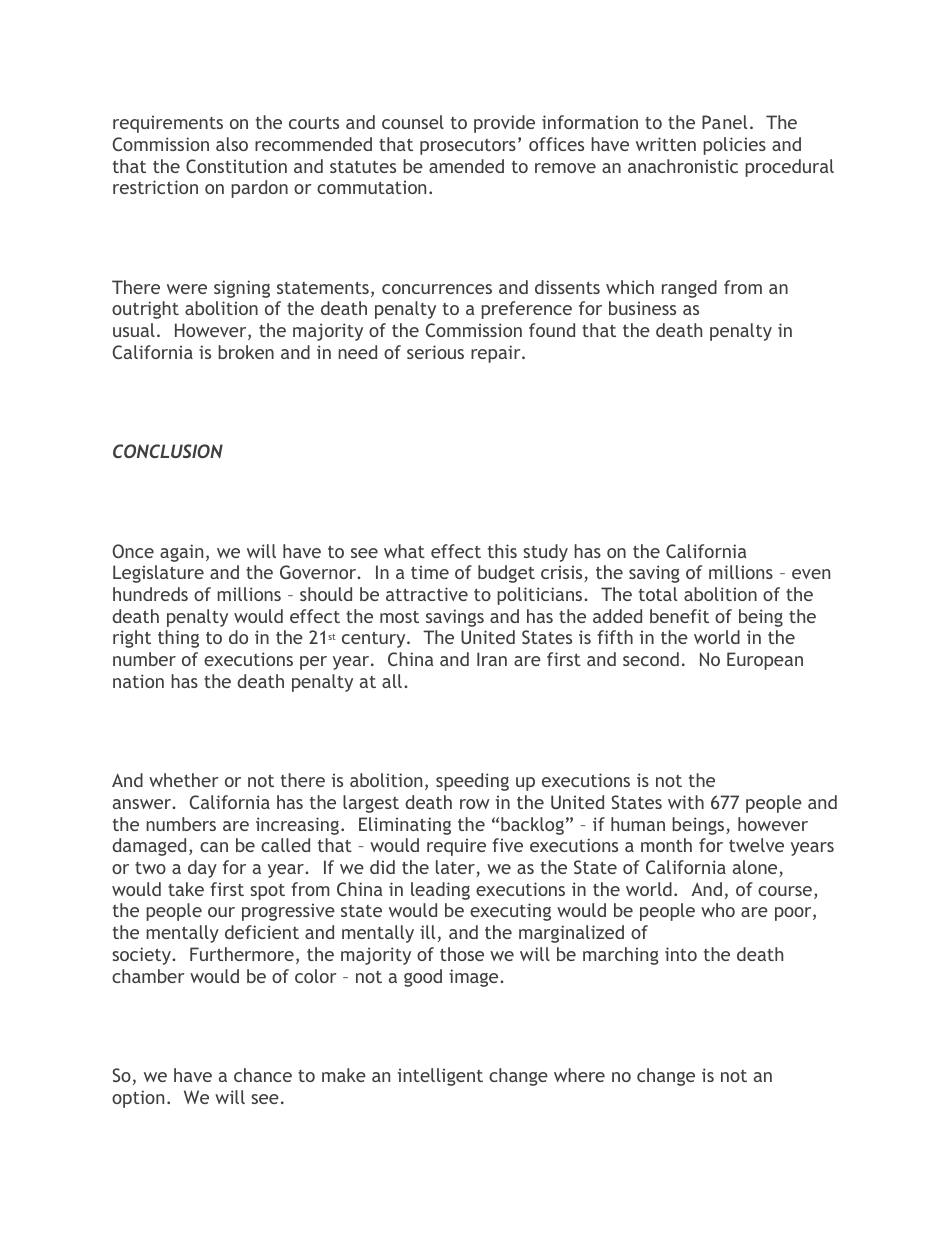  What do you see at coordinates (756, 845) in the screenshot?
I see `twelve` at bounding box center [756, 845].
